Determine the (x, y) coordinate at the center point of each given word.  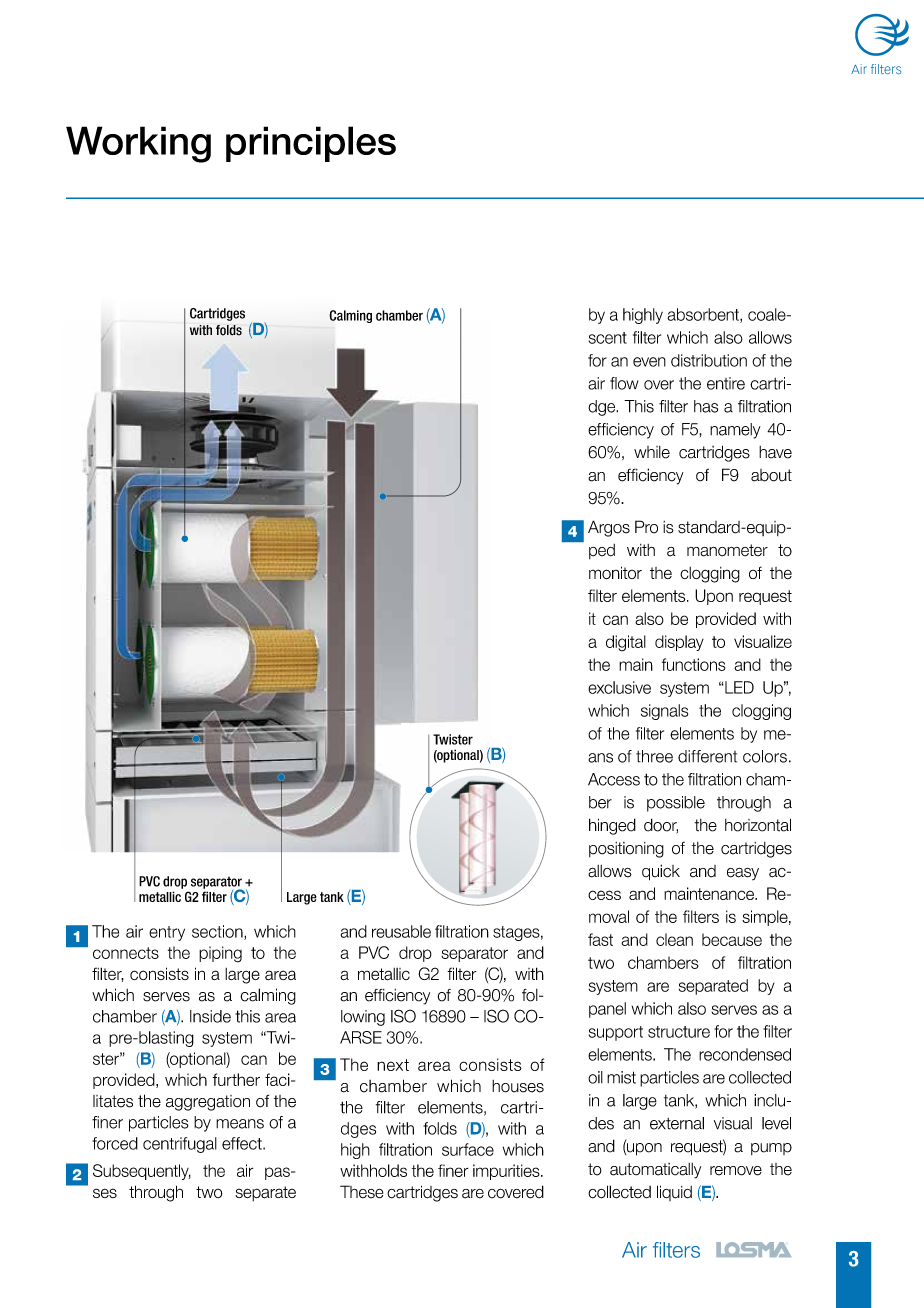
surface (468, 1149)
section (218, 932)
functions (694, 664)
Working (138, 144)
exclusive (619, 687)
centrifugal (180, 1145)
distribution (709, 360)
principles (311, 144)
